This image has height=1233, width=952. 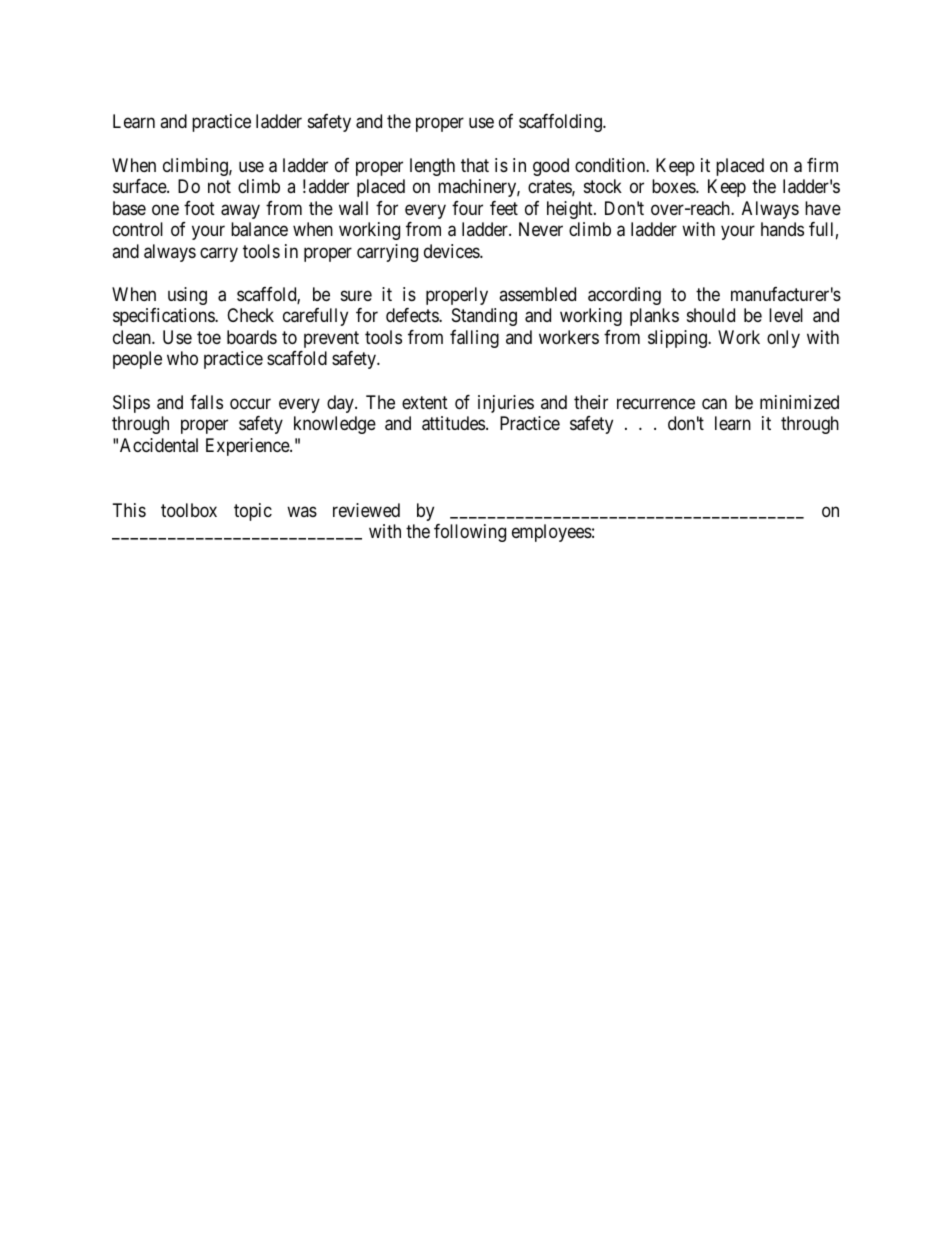 I want to click on assembled, so click(x=537, y=294).
